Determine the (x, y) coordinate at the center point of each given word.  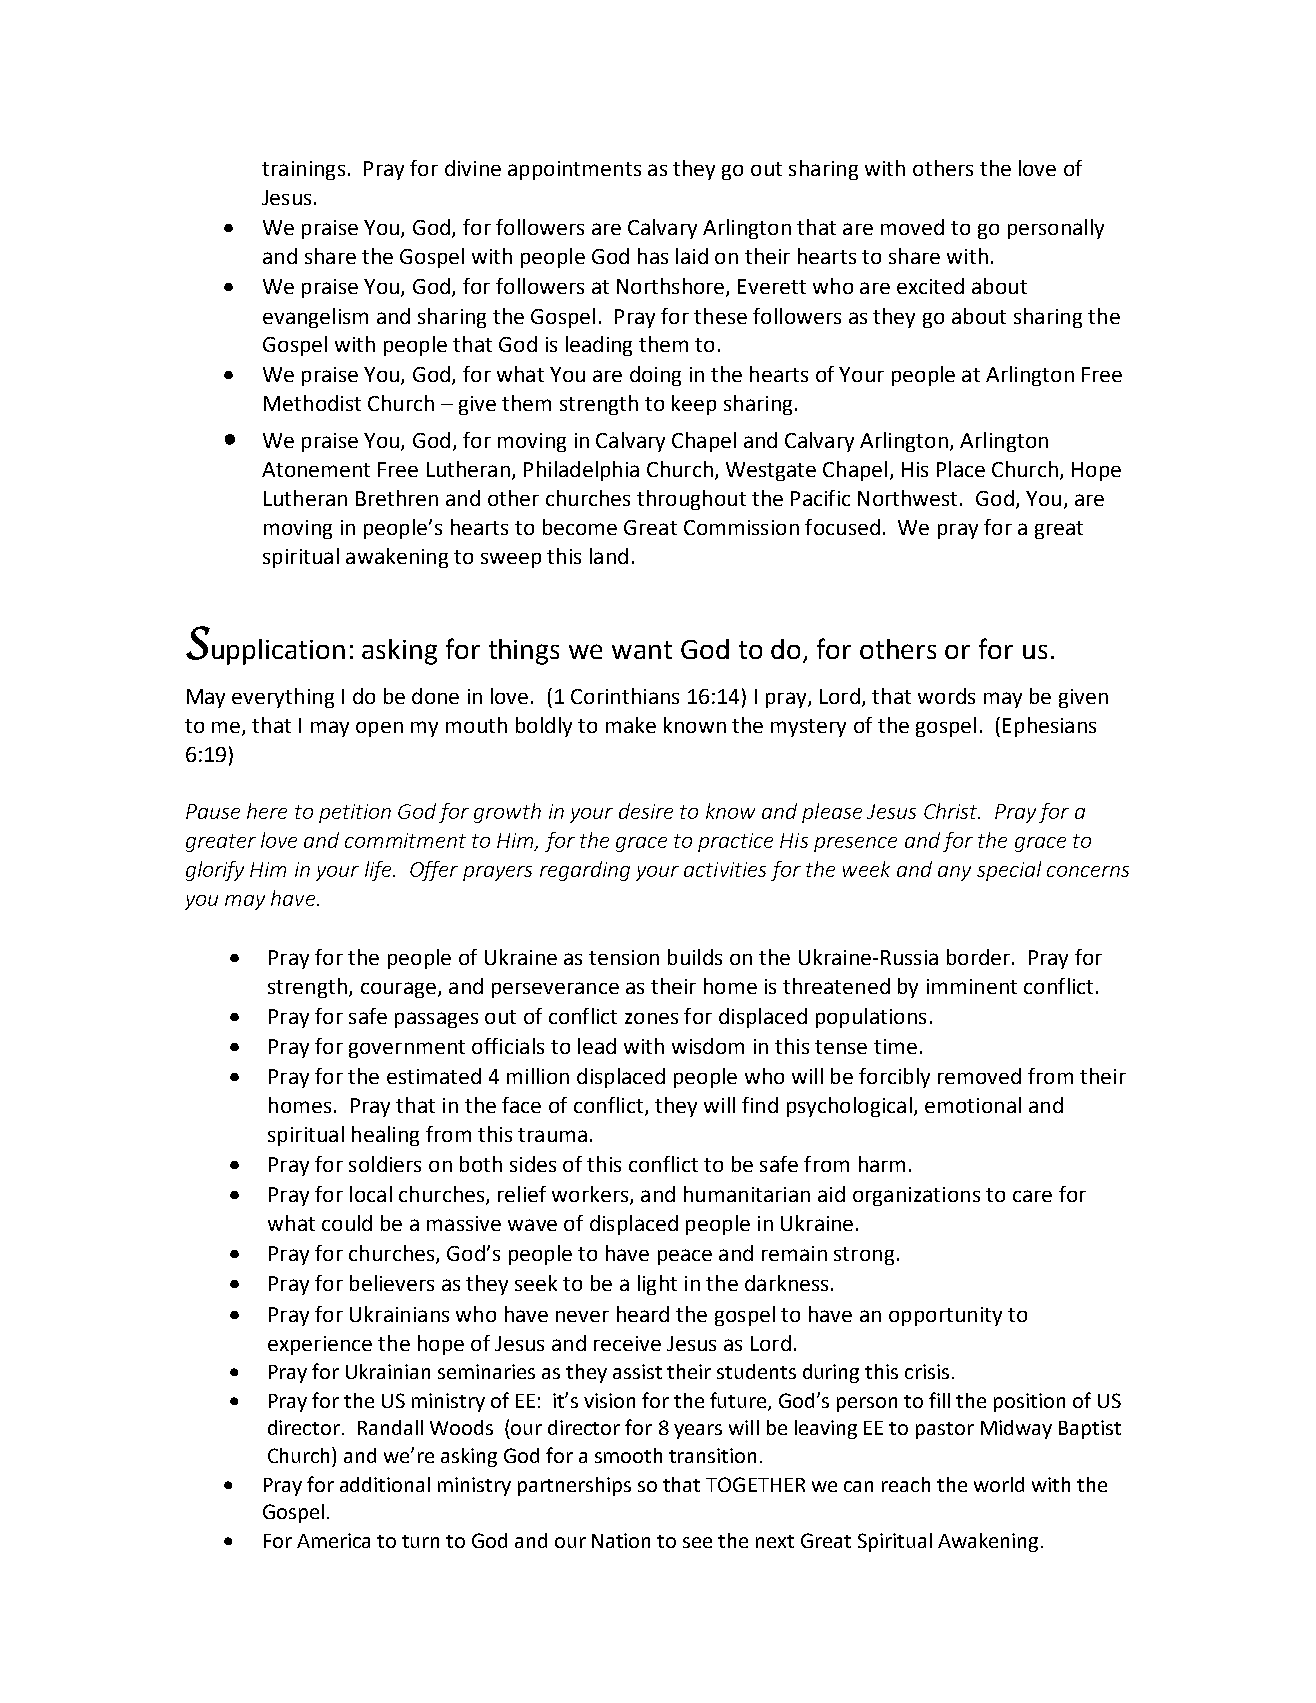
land (609, 556)
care (1032, 1196)
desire (646, 811)
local (371, 1194)
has (653, 256)
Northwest (907, 498)
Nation (621, 1540)
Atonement (316, 469)
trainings (303, 170)
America (333, 1540)
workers (591, 1195)
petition (355, 813)
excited (930, 286)
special (1009, 871)
